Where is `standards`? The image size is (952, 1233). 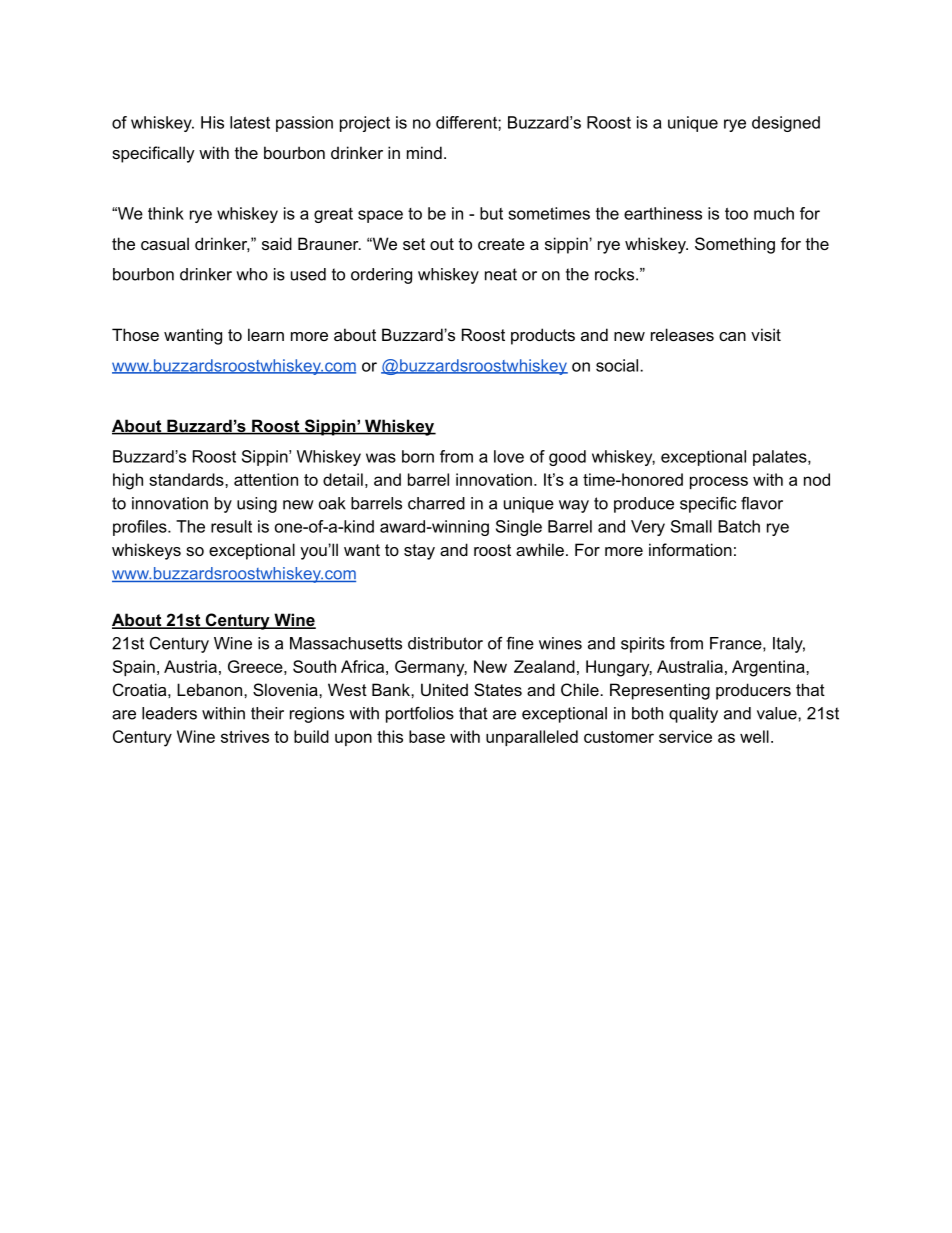 standards is located at coordinates (187, 479).
